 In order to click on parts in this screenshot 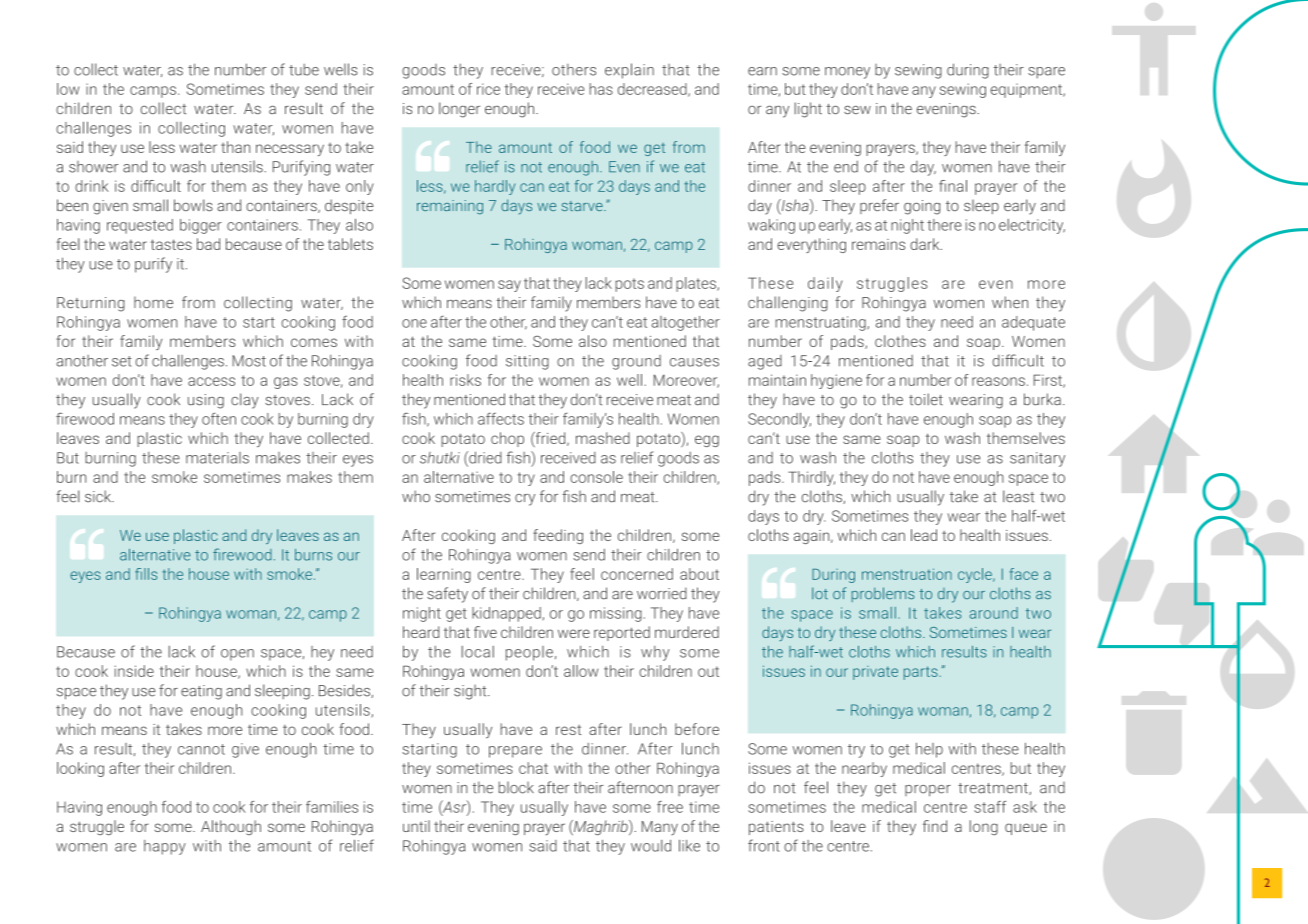, I will do `click(922, 673)`.
